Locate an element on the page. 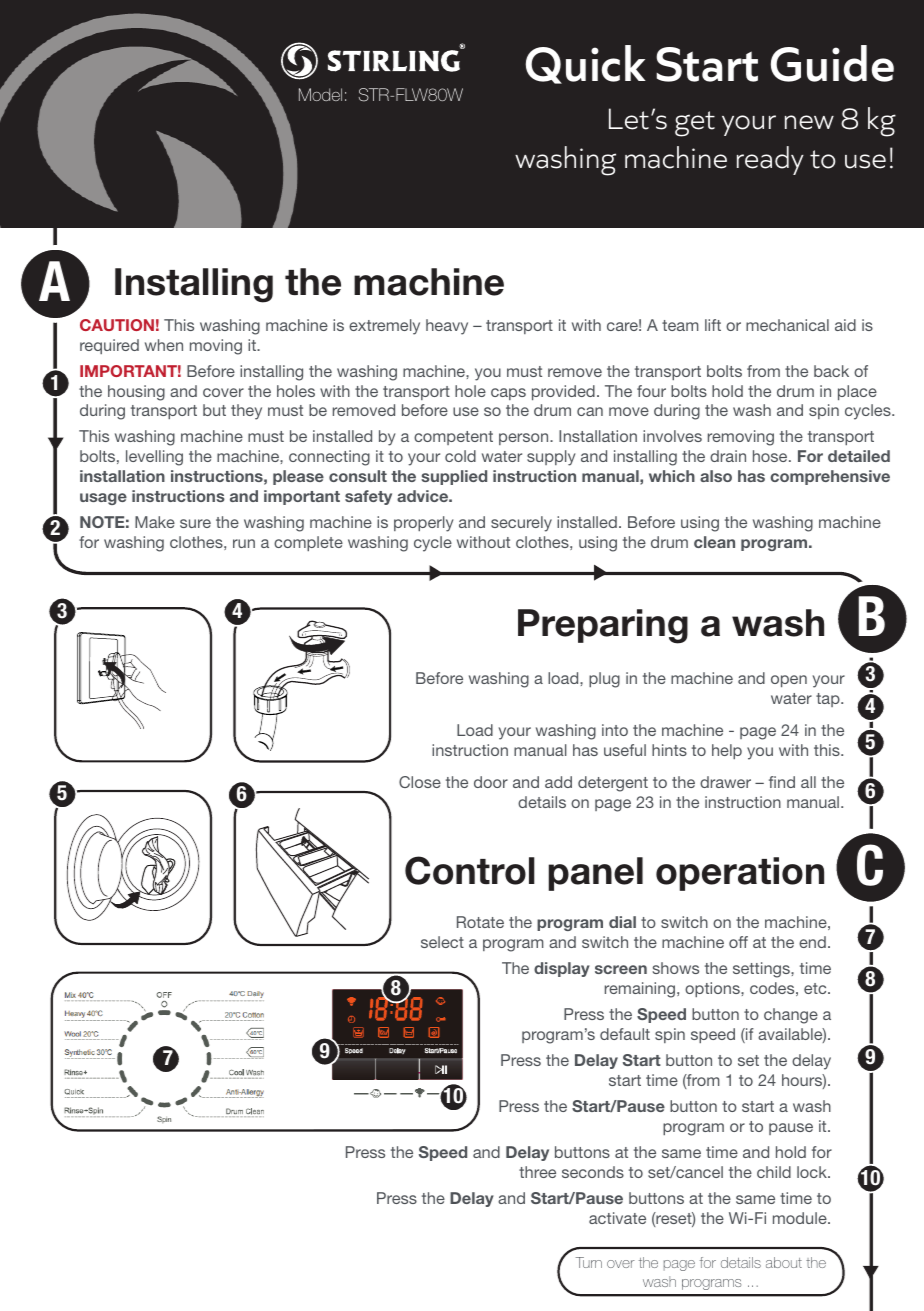 This page has height=1311, width=924. Control is located at coordinates (470, 870).
